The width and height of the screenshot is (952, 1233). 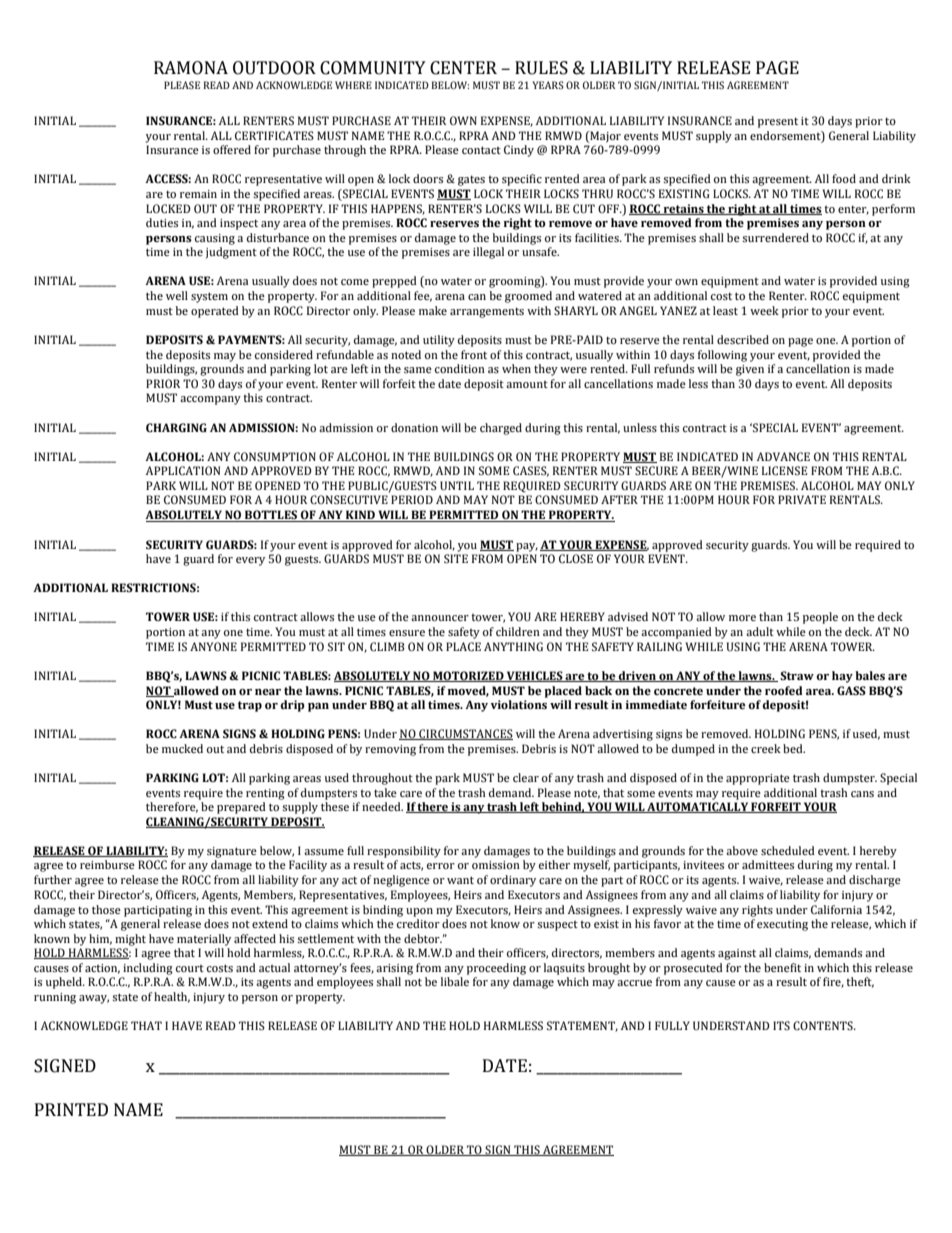 I want to click on CIRCUMSTANCES, so click(x=465, y=734).
